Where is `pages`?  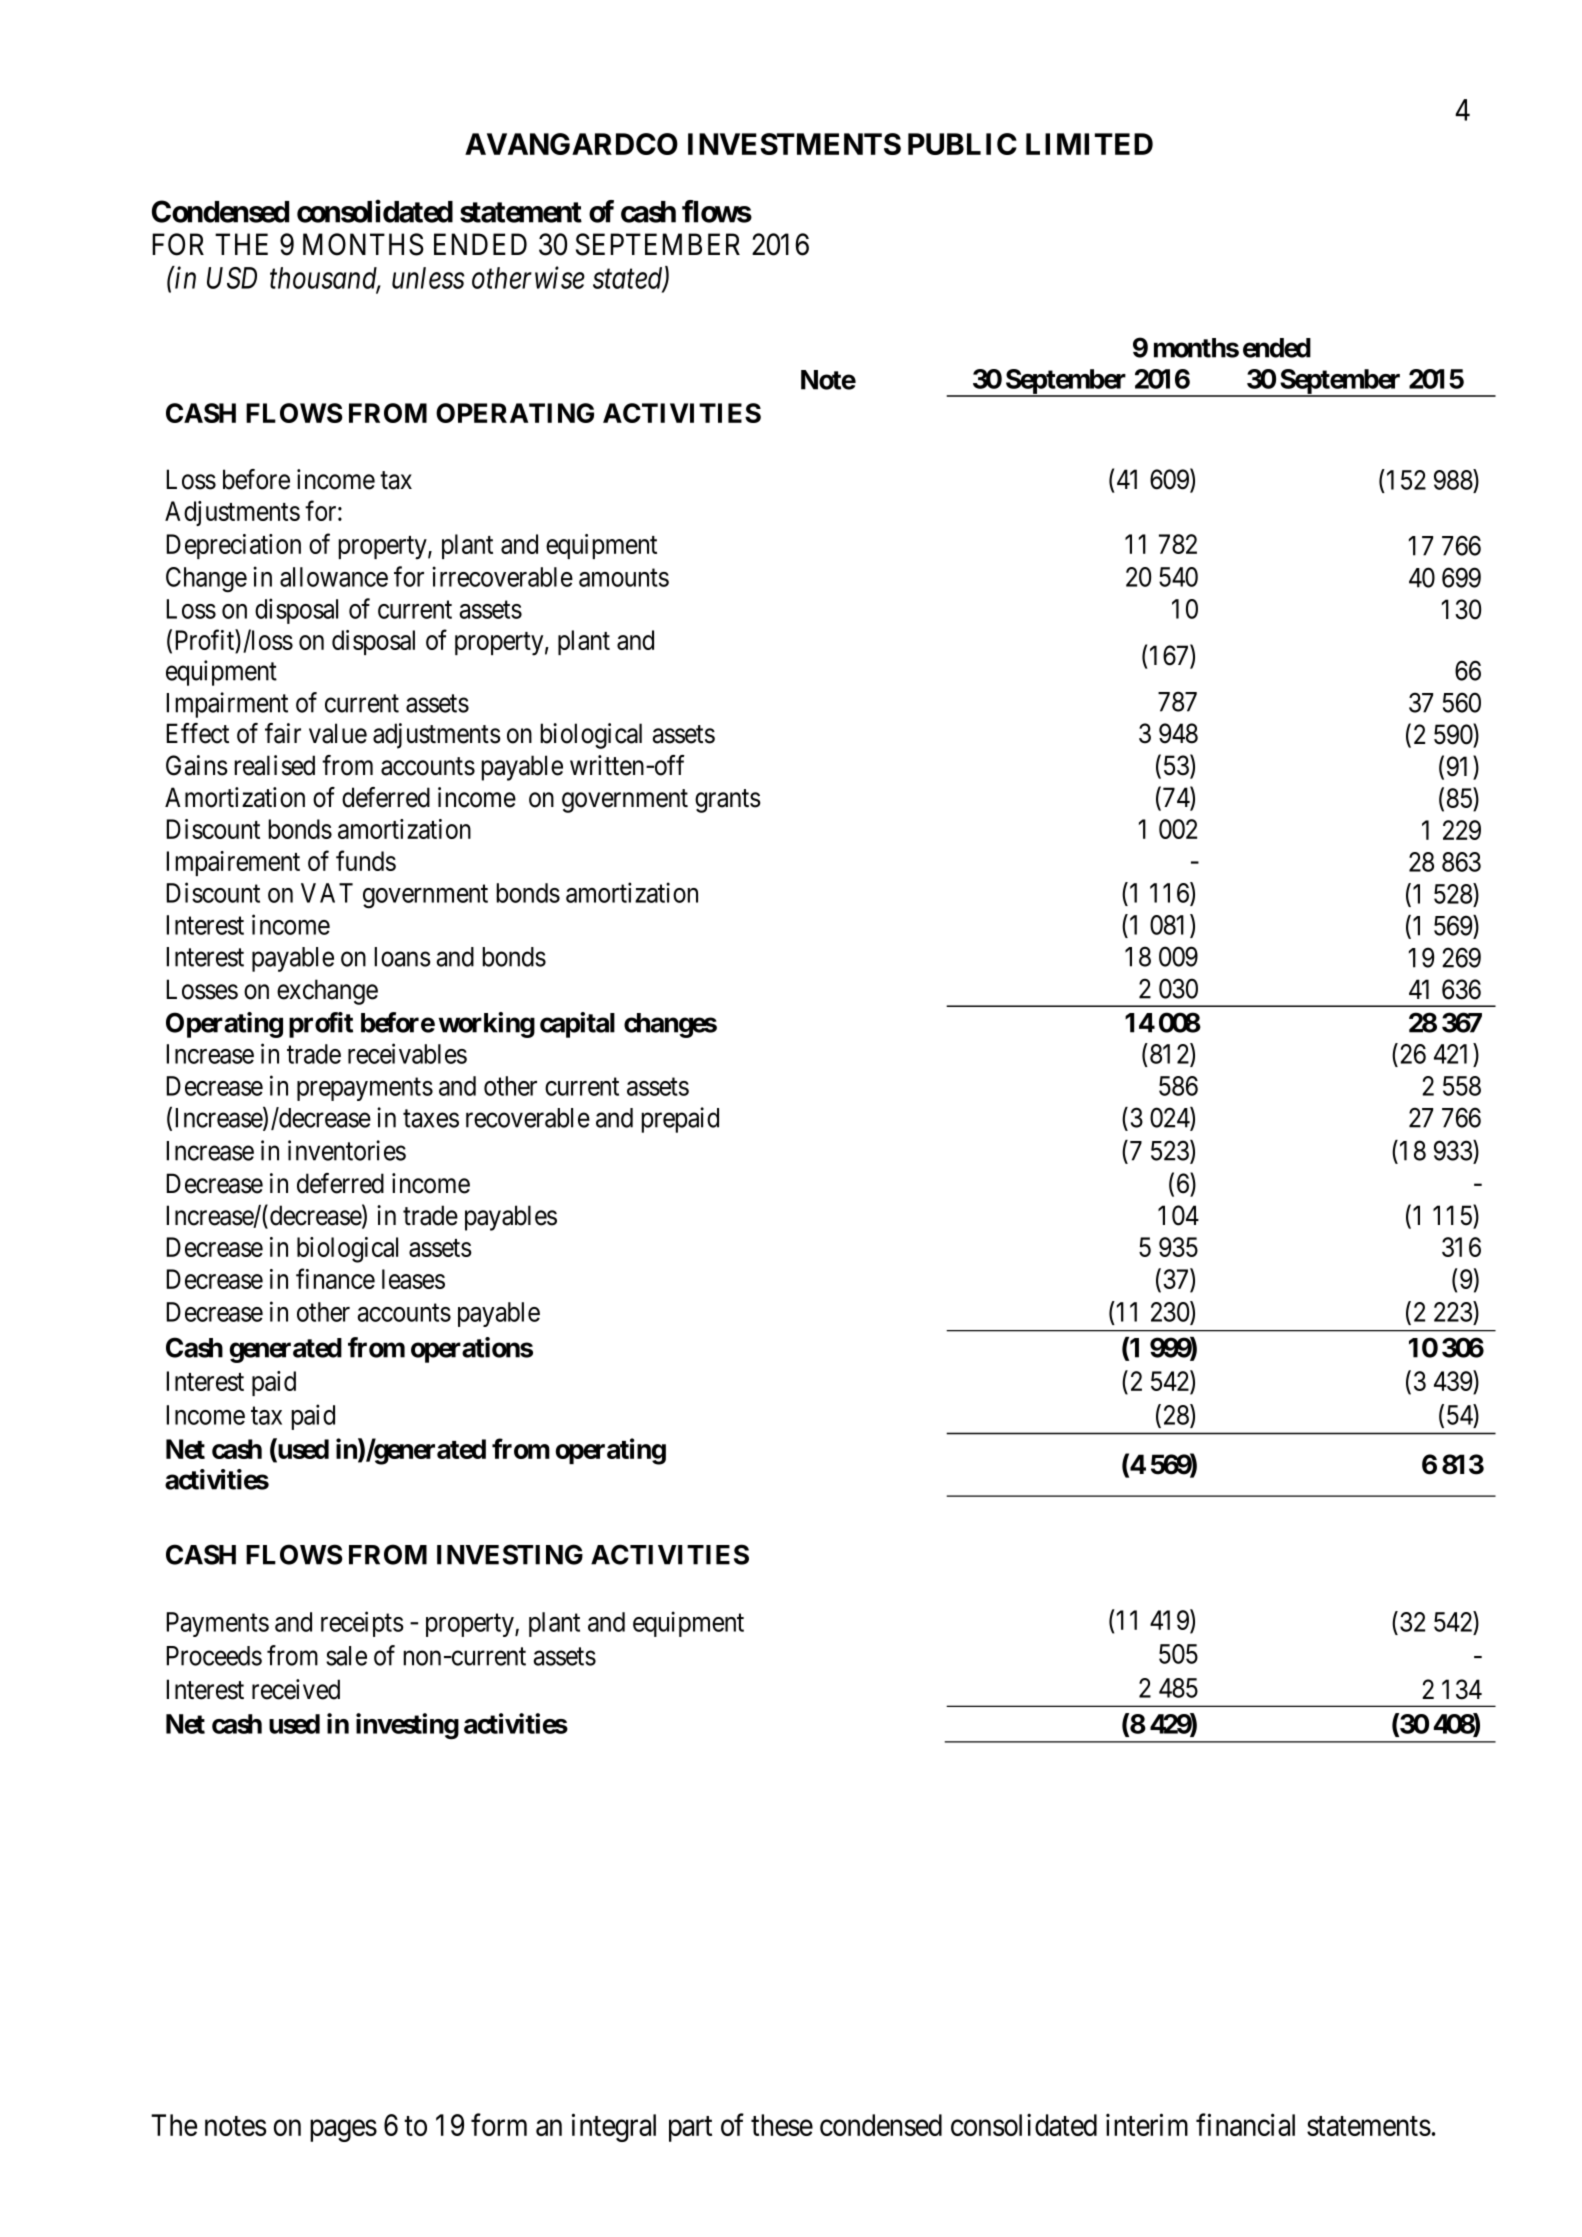
pages is located at coordinates (343, 2131).
